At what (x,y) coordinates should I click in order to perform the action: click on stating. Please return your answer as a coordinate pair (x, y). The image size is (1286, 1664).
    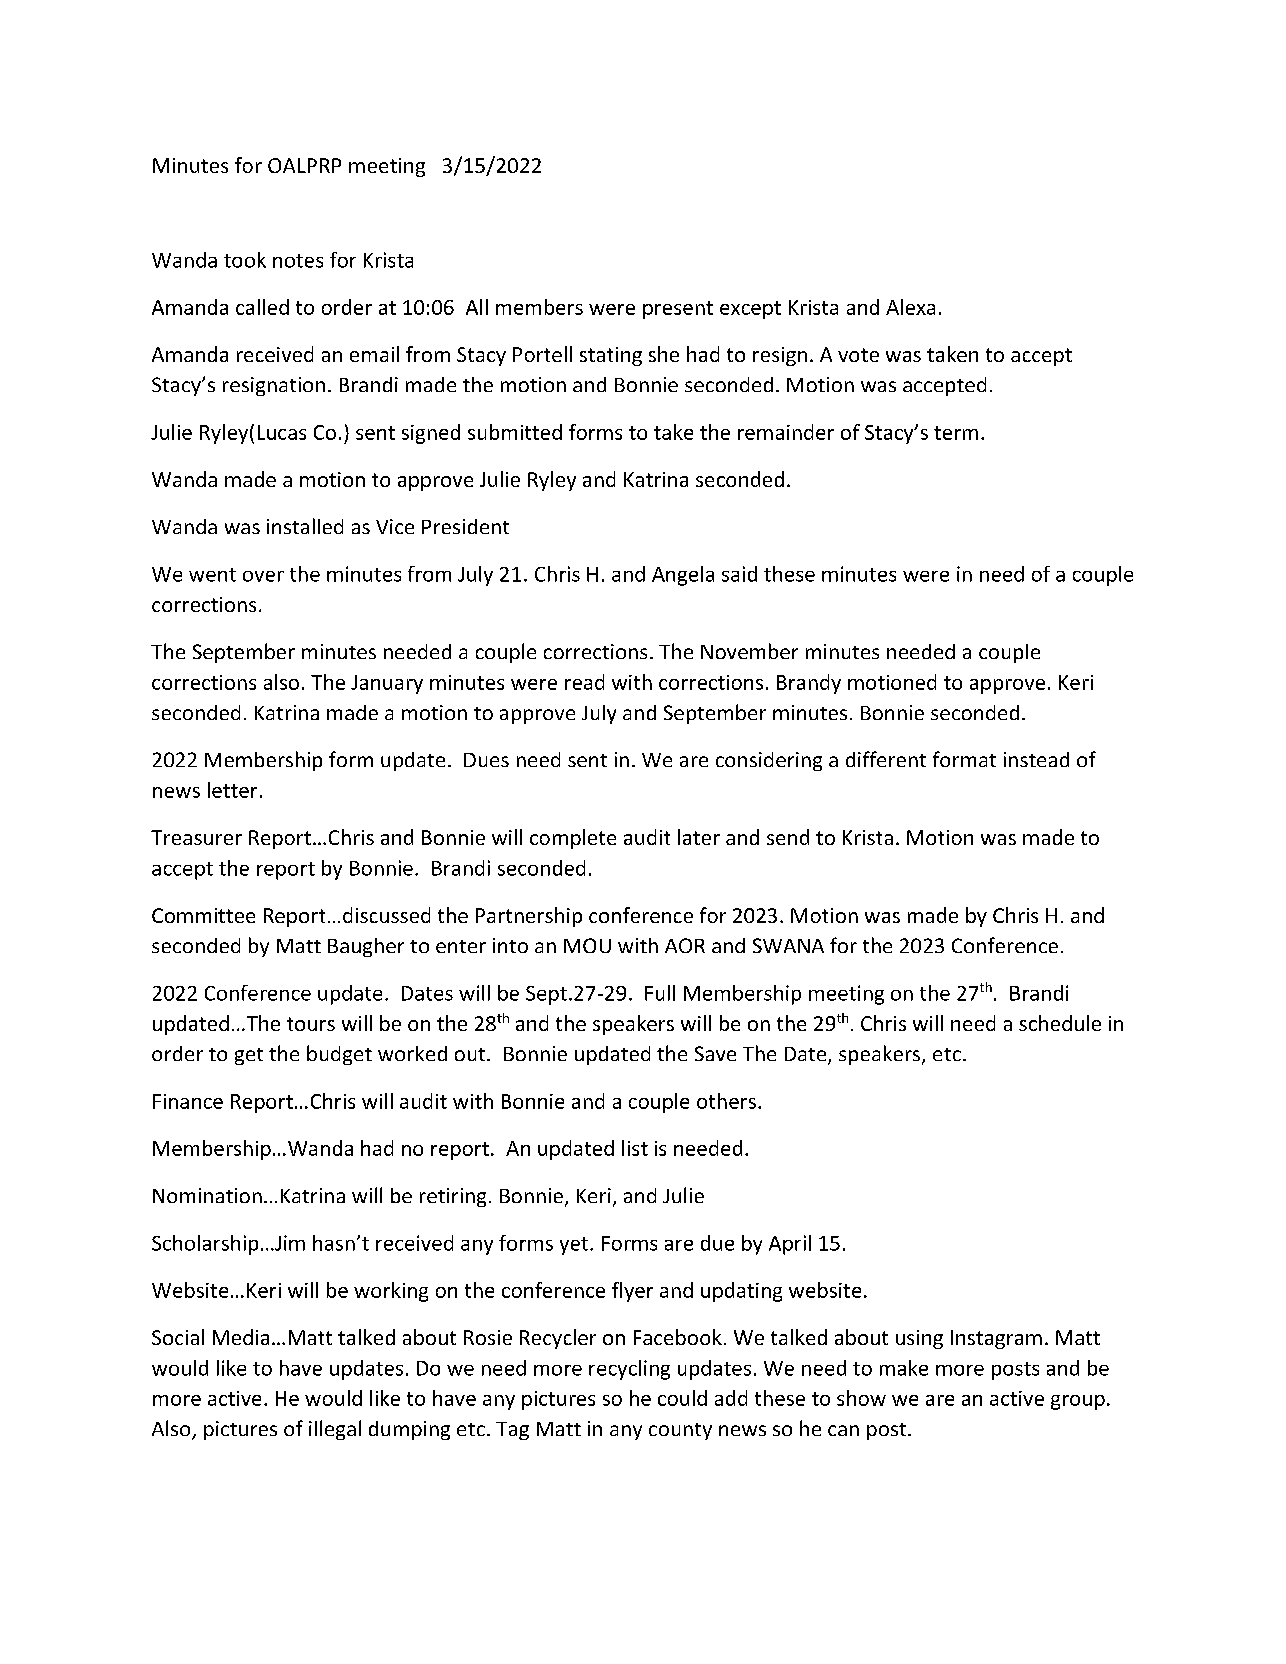
    Looking at the image, I should click on (611, 356).
